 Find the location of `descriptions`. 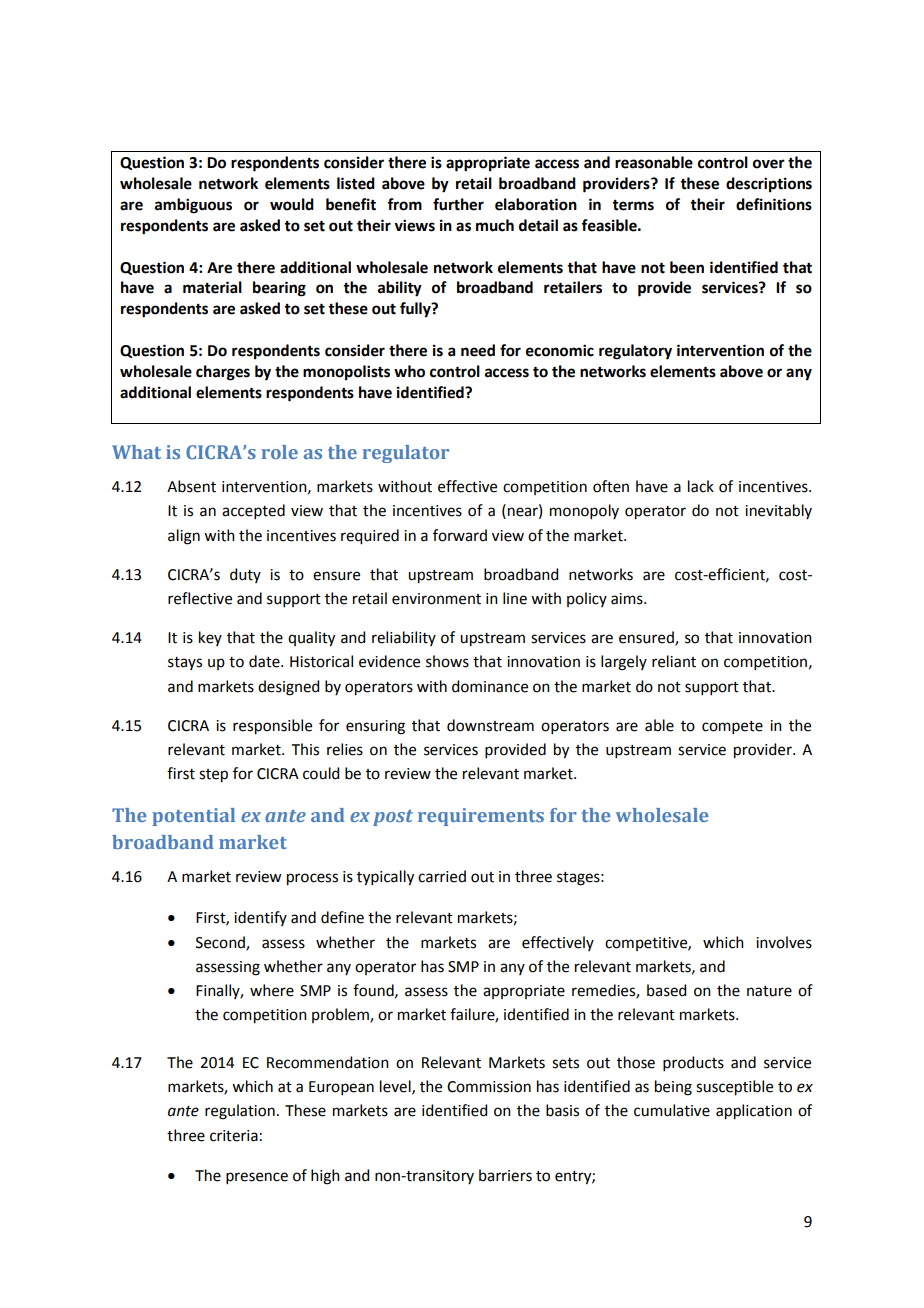

descriptions is located at coordinates (769, 185).
